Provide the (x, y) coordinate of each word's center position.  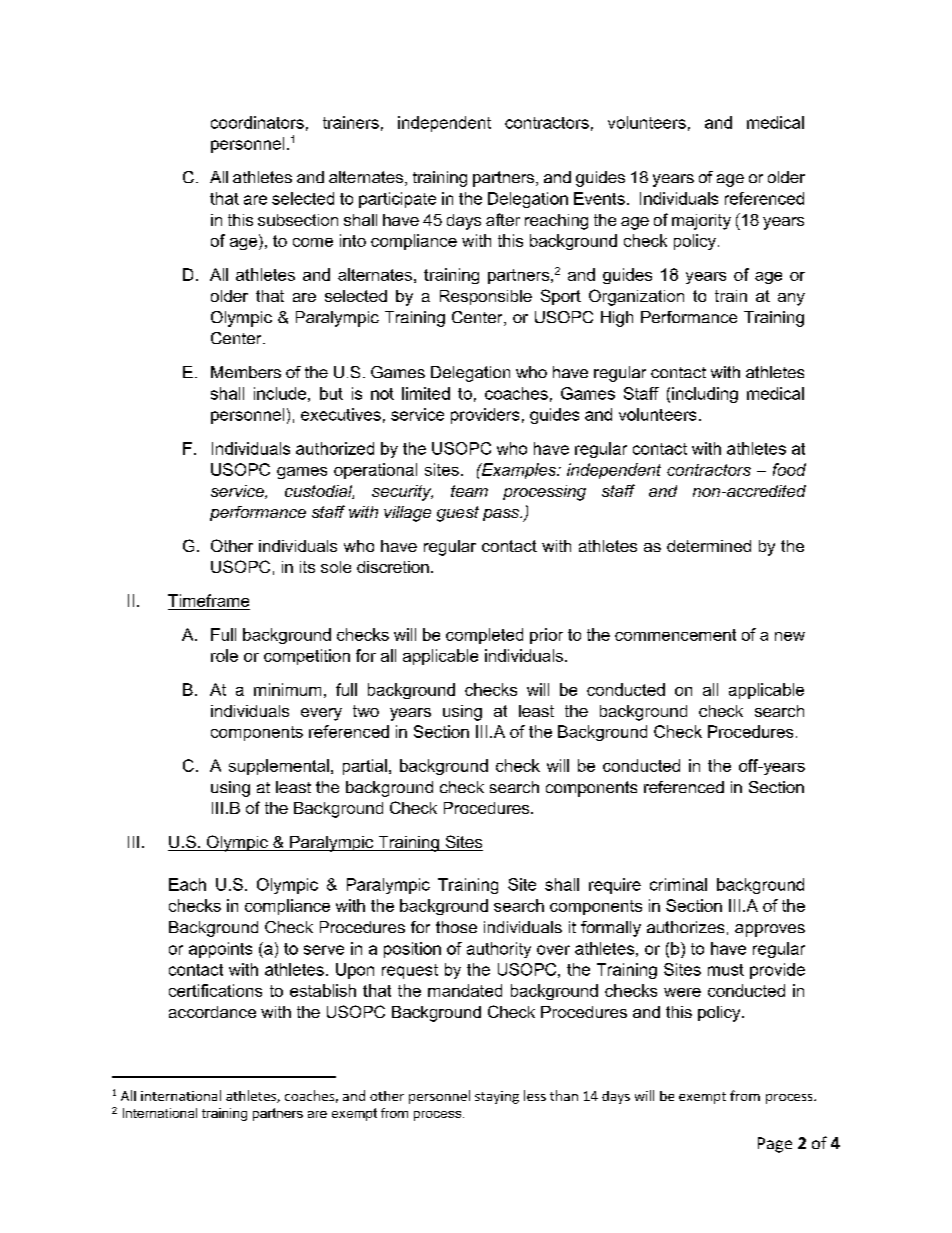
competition (307, 657)
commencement (675, 635)
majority (701, 222)
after (503, 219)
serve (324, 950)
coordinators (257, 122)
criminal (678, 884)
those (456, 927)
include (280, 393)
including (705, 395)
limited (426, 393)
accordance (212, 1012)
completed (484, 636)
